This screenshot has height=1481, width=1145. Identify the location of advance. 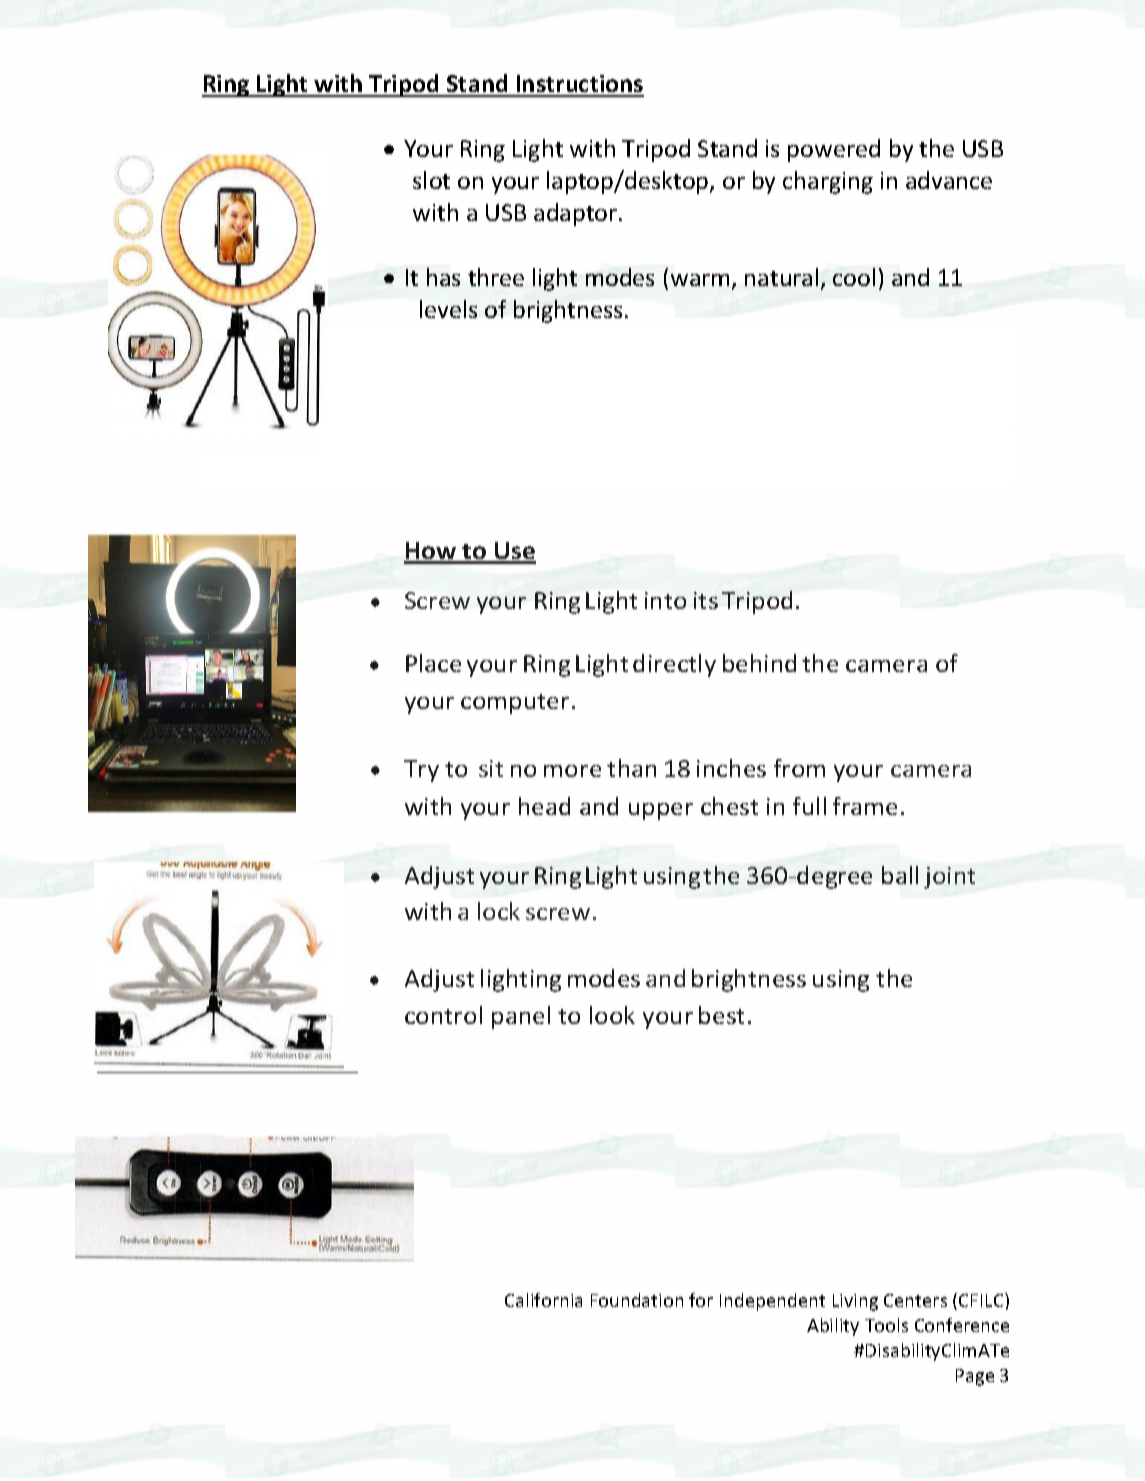
(949, 180).
